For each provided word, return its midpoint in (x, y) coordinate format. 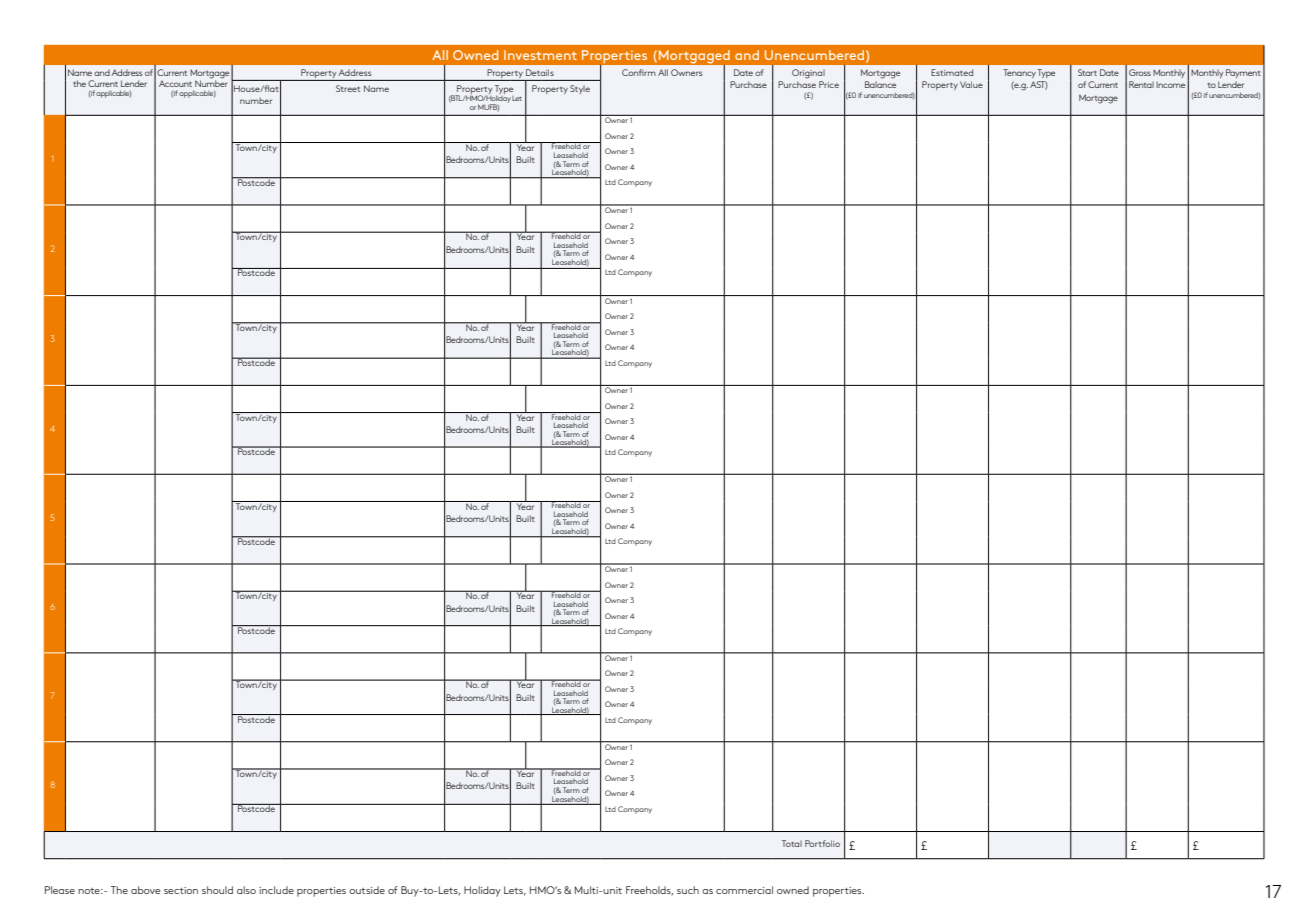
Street (348, 88)
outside (367, 890)
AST (1039, 85)
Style (580, 89)
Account (175, 84)
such (688, 890)
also (246, 890)
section (181, 890)
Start (1087, 72)
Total (792, 843)
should (217, 890)
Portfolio (822, 843)
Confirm (639, 72)
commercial (744, 890)
